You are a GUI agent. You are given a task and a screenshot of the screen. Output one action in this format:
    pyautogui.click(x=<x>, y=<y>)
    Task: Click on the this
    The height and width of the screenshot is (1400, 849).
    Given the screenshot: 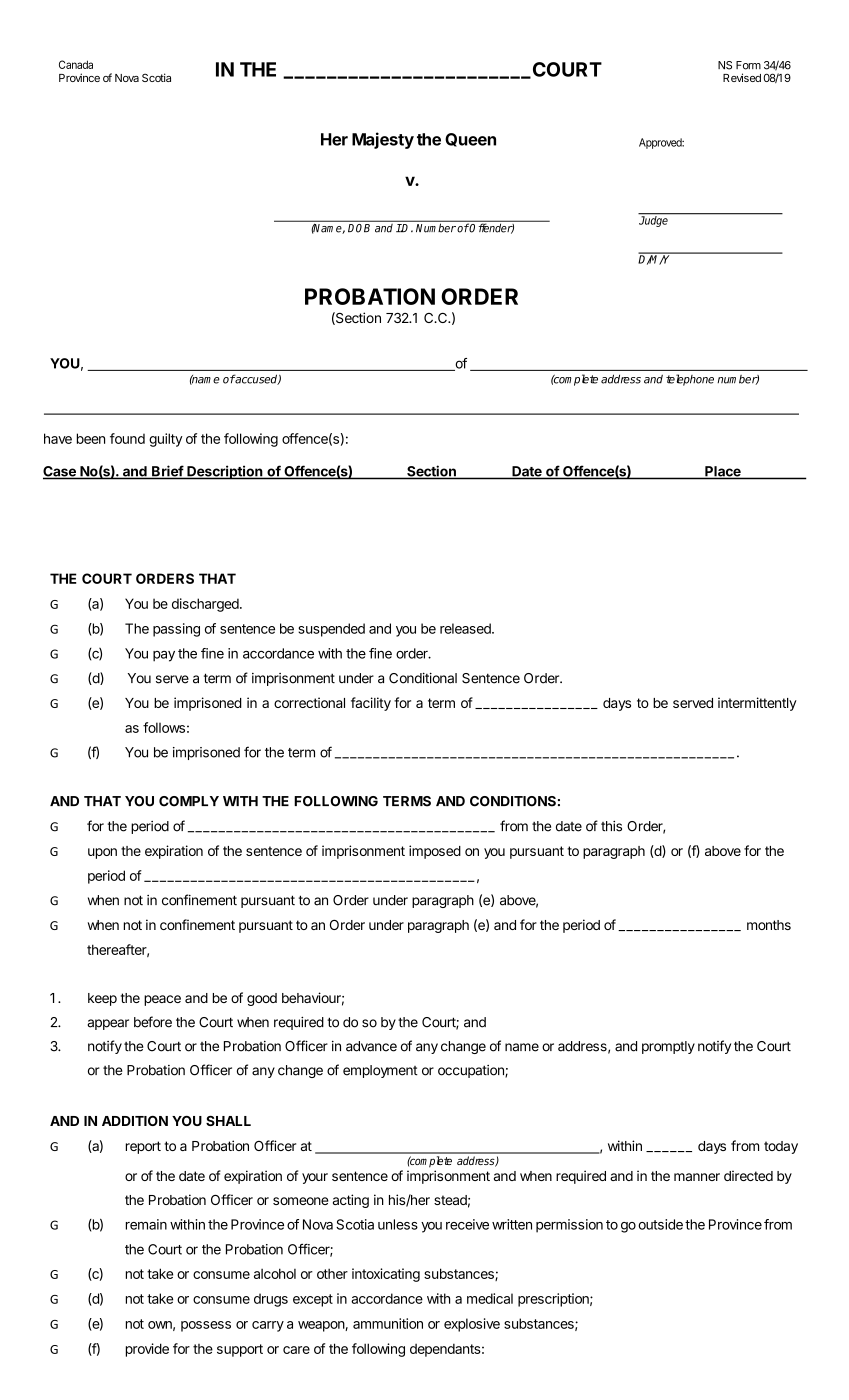 What is the action you would take?
    pyautogui.click(x=611, y=826)
